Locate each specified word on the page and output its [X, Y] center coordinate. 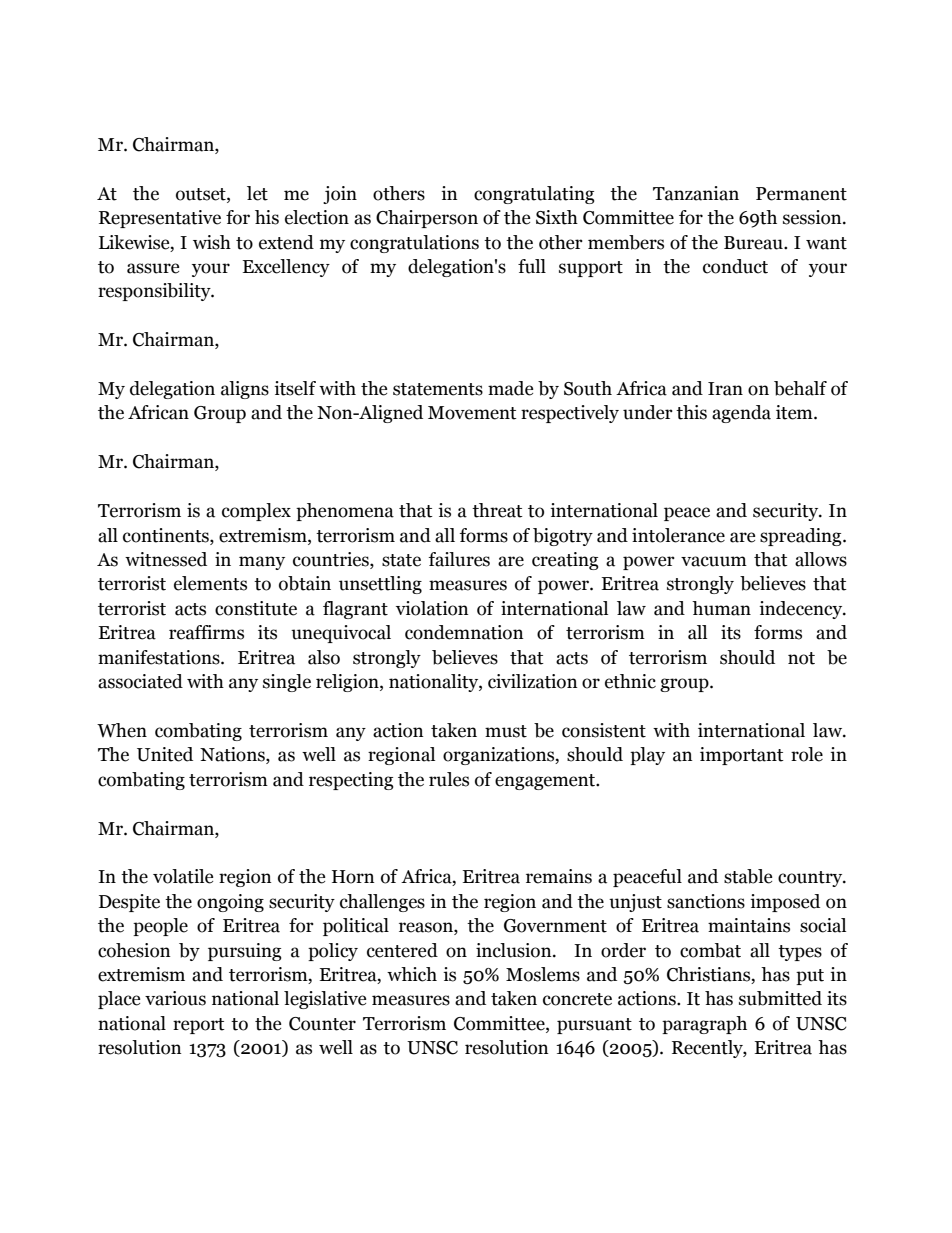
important [742, 756]
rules [449, 779]
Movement [472, 413]
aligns [245, 390]
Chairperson [427, 219]
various [175, 998]
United [165, 754]
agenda [741, 414]
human [721, 608]
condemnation [464, 632]
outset [202, 194]
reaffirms [206, 632]
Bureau [754, 243]
